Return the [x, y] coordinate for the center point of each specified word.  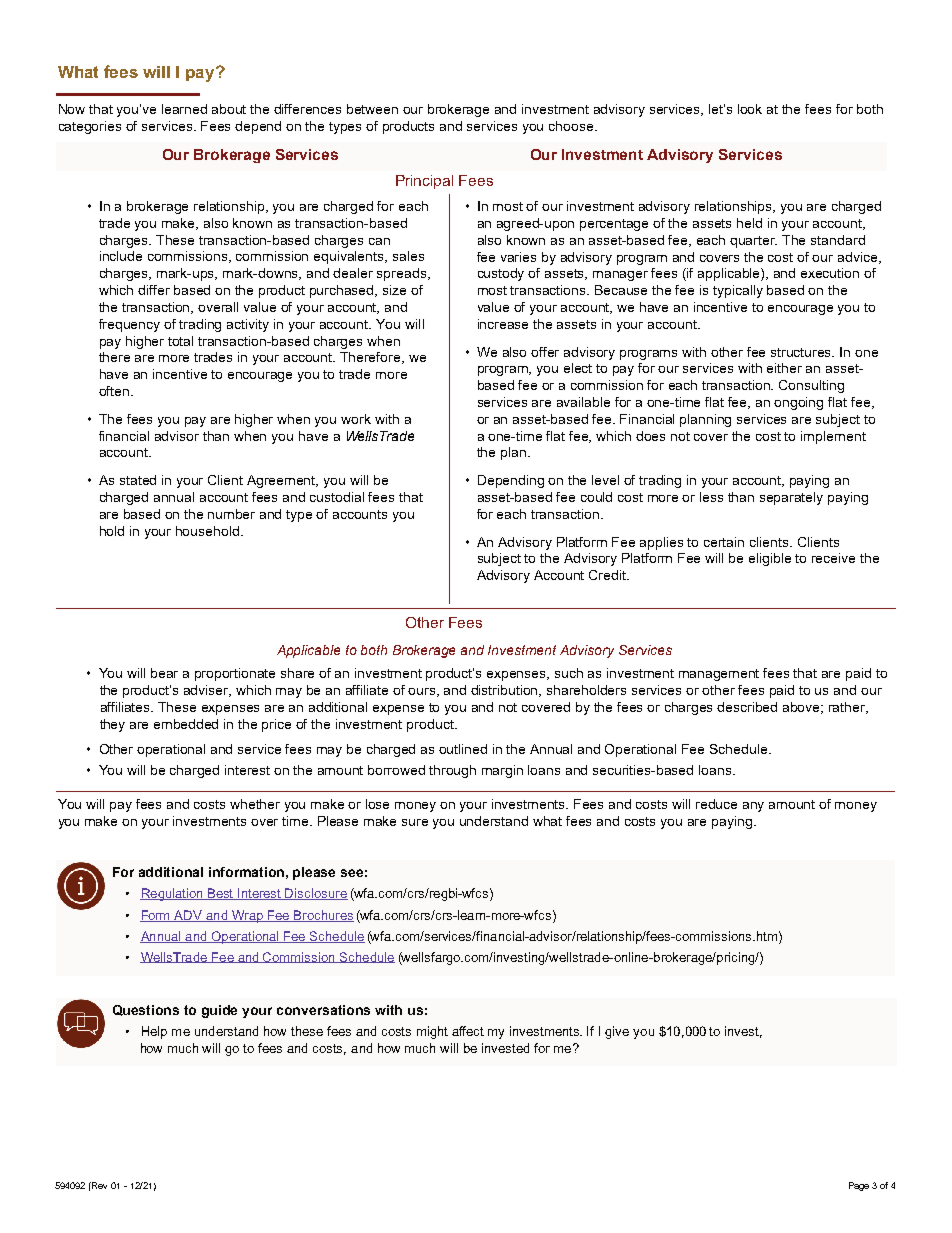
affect [468, 1031]
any [753, 807]
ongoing [798, 403]
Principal [424, 182]
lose [377, 804]
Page [859, 1186]
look [750, 109]
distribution [506, 691]
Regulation [172, 894]
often [115, 391]
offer [545, 352]
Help [154, 1032]
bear [164, 673]
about [229, 109]
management [719, 675]
